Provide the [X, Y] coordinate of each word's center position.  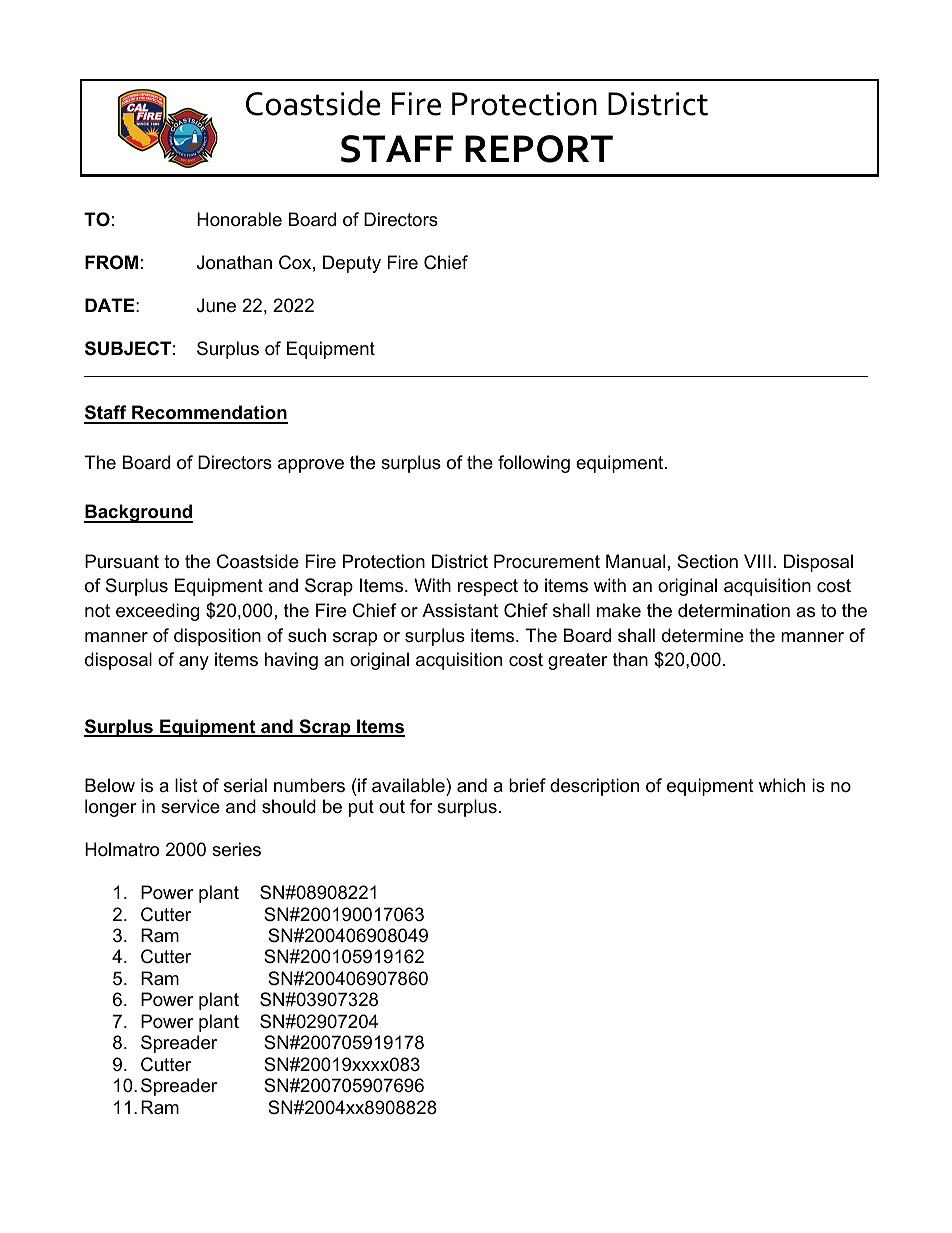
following [534, 464]
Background [138, 513]
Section [707, 561]
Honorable [239, 219]
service [190, 806]
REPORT [539, 149]
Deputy [352, 264]
